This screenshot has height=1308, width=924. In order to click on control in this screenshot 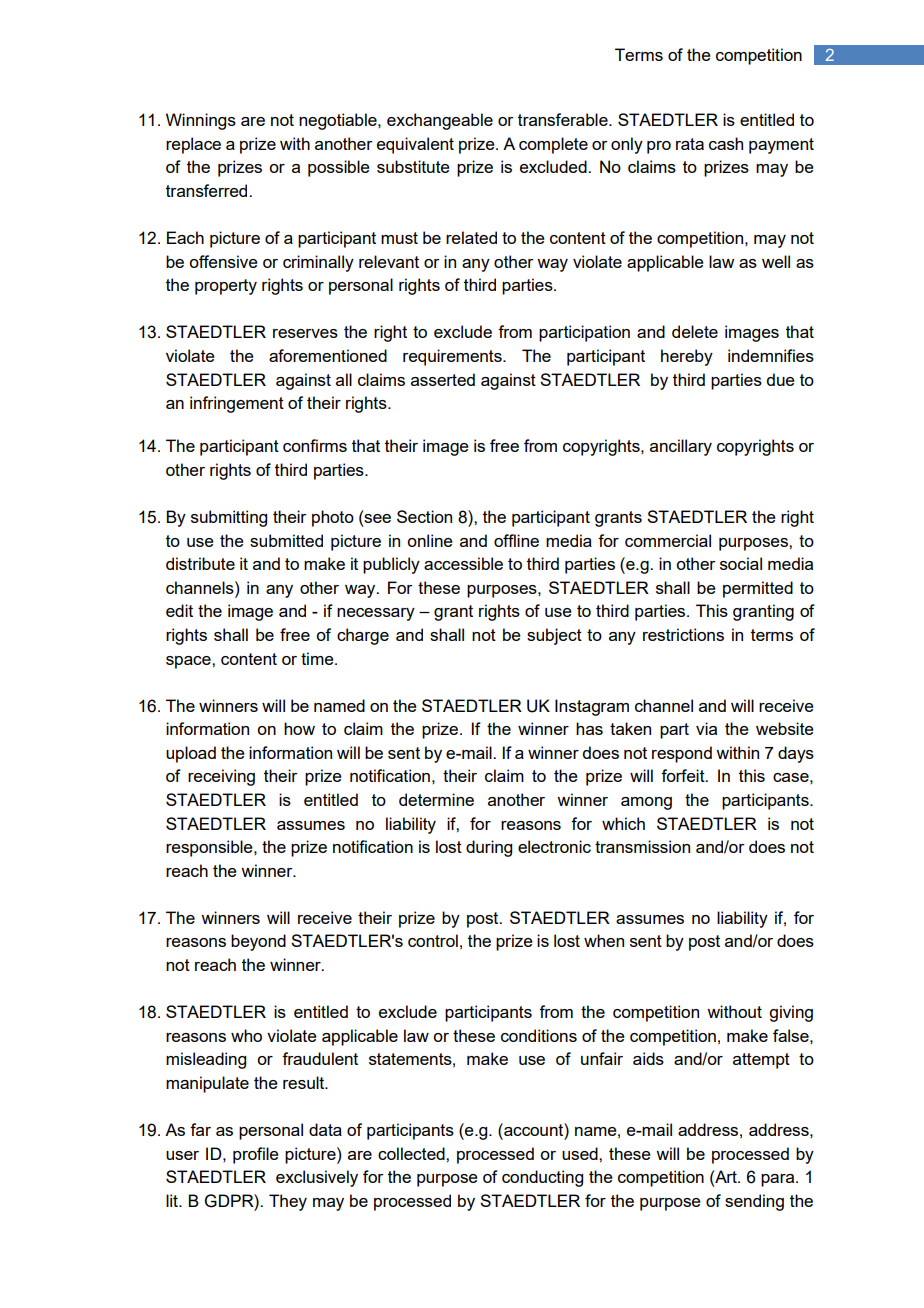, I will do `click(433, 940)`.
